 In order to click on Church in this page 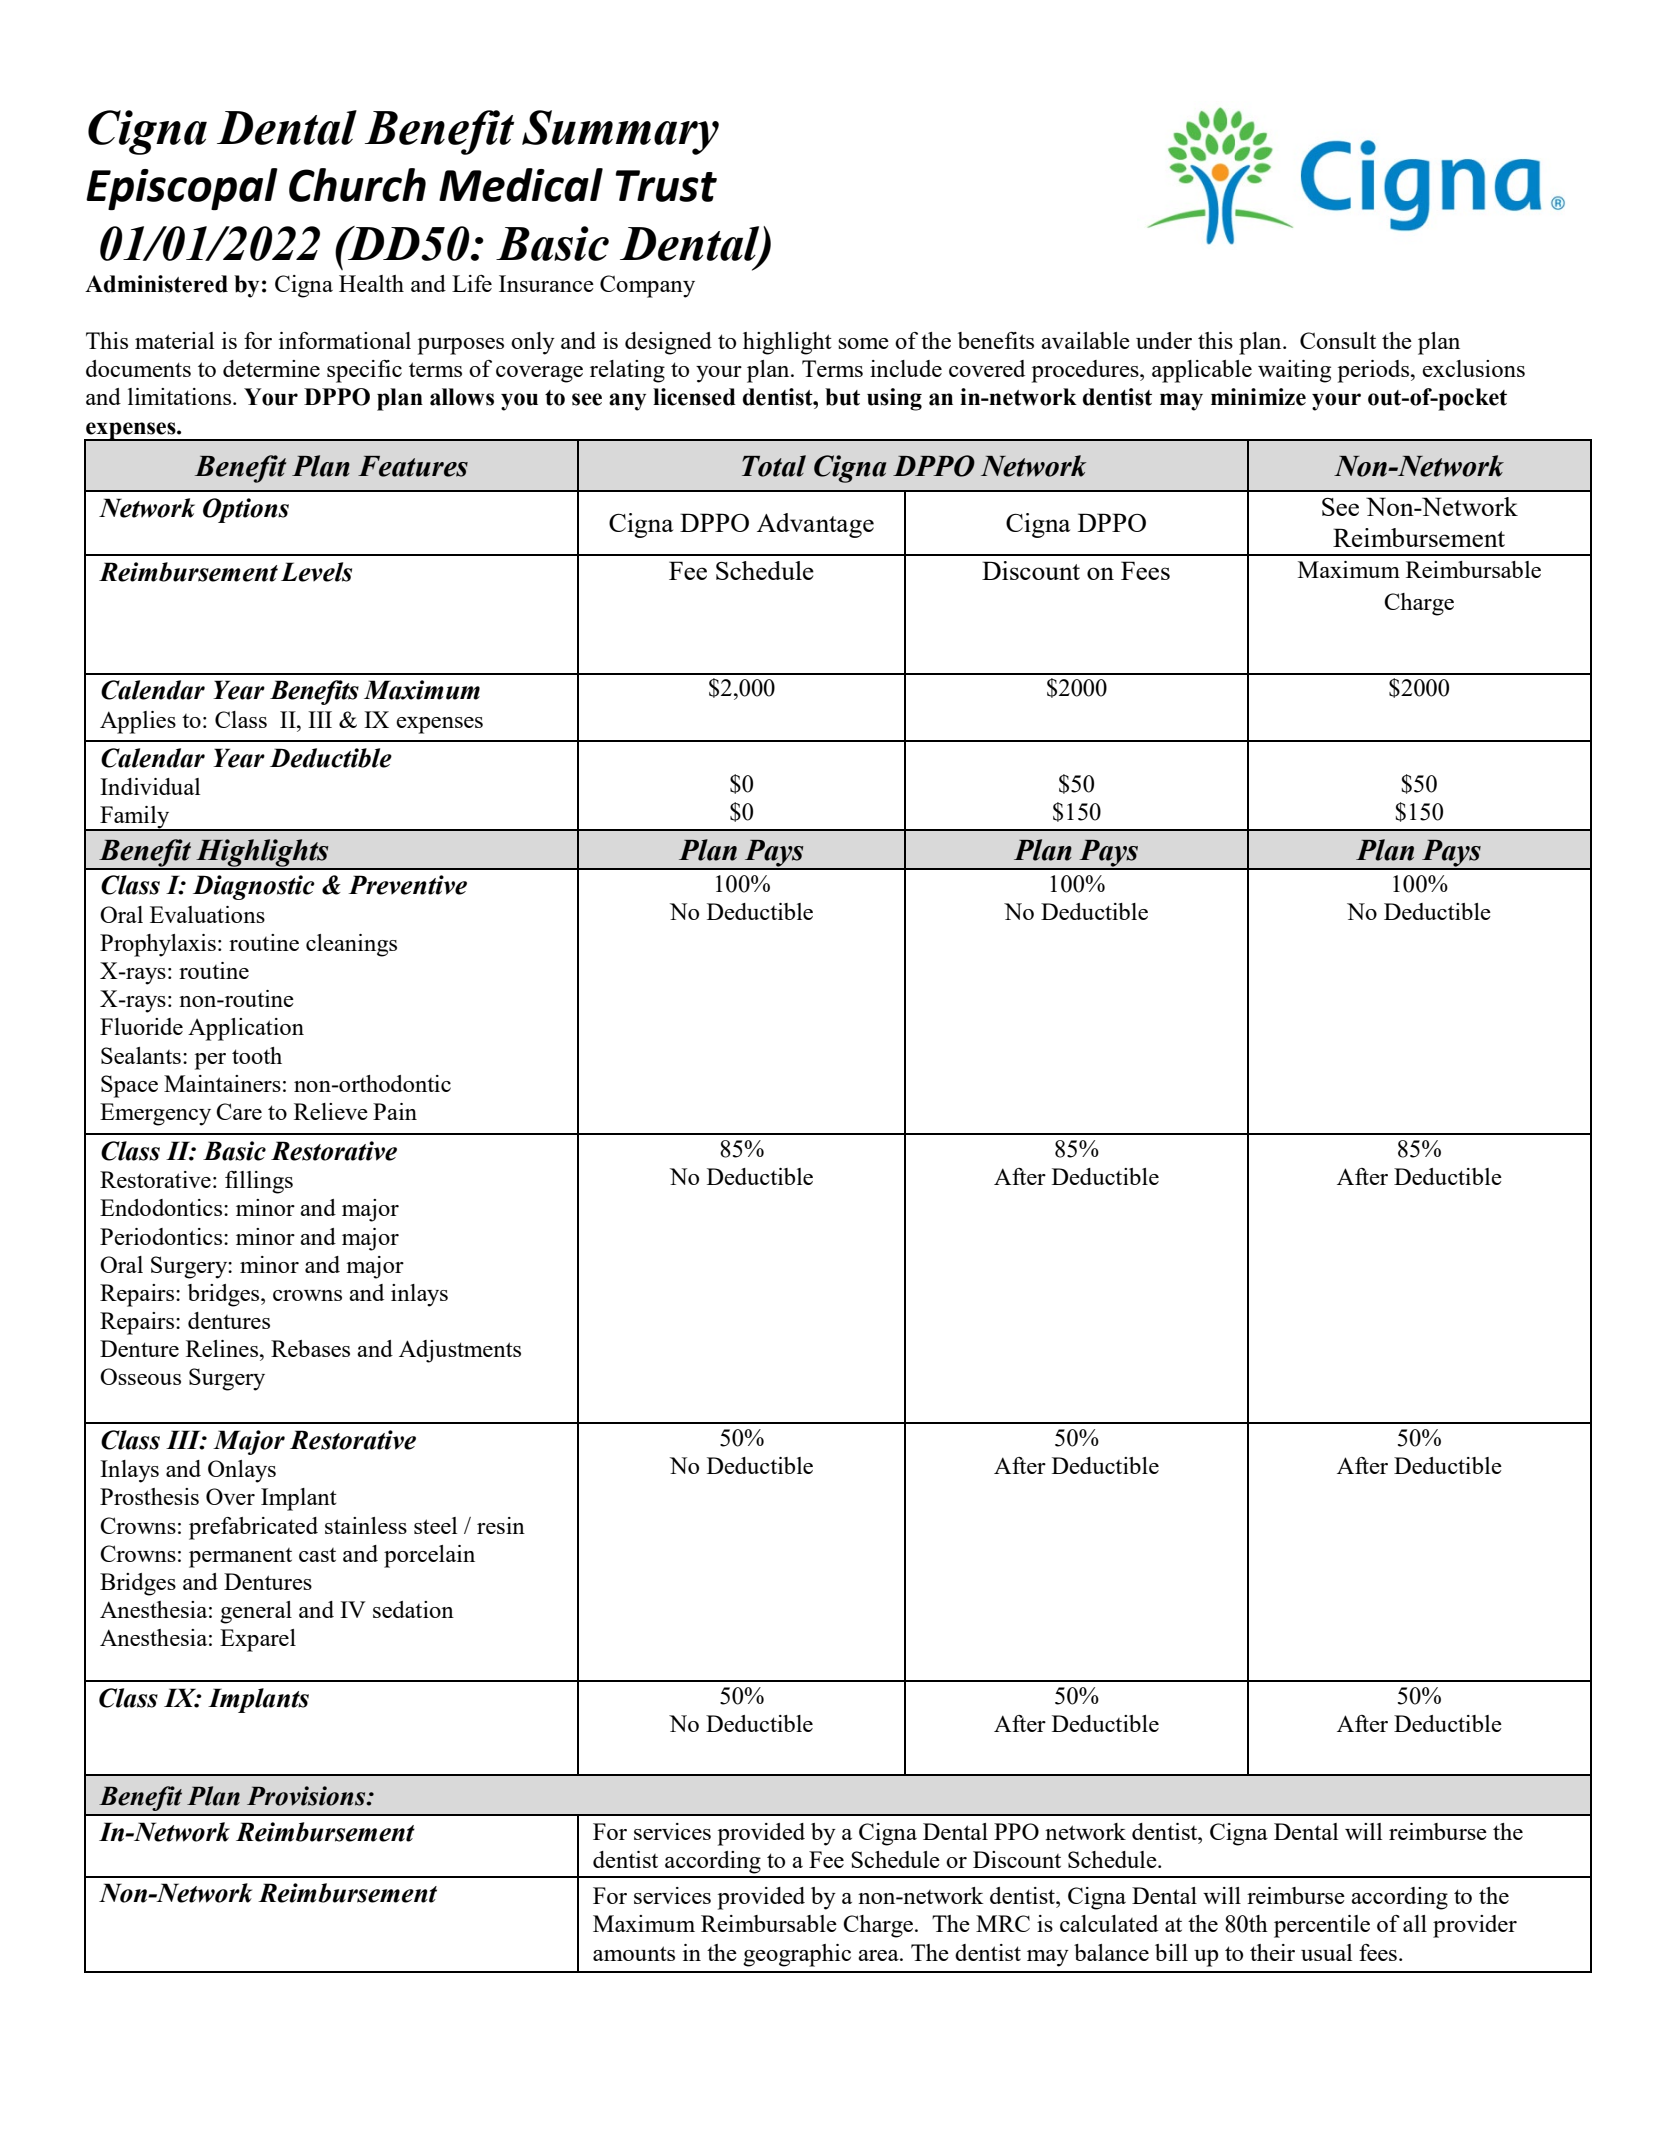, I will do `click(357, 185)`.
